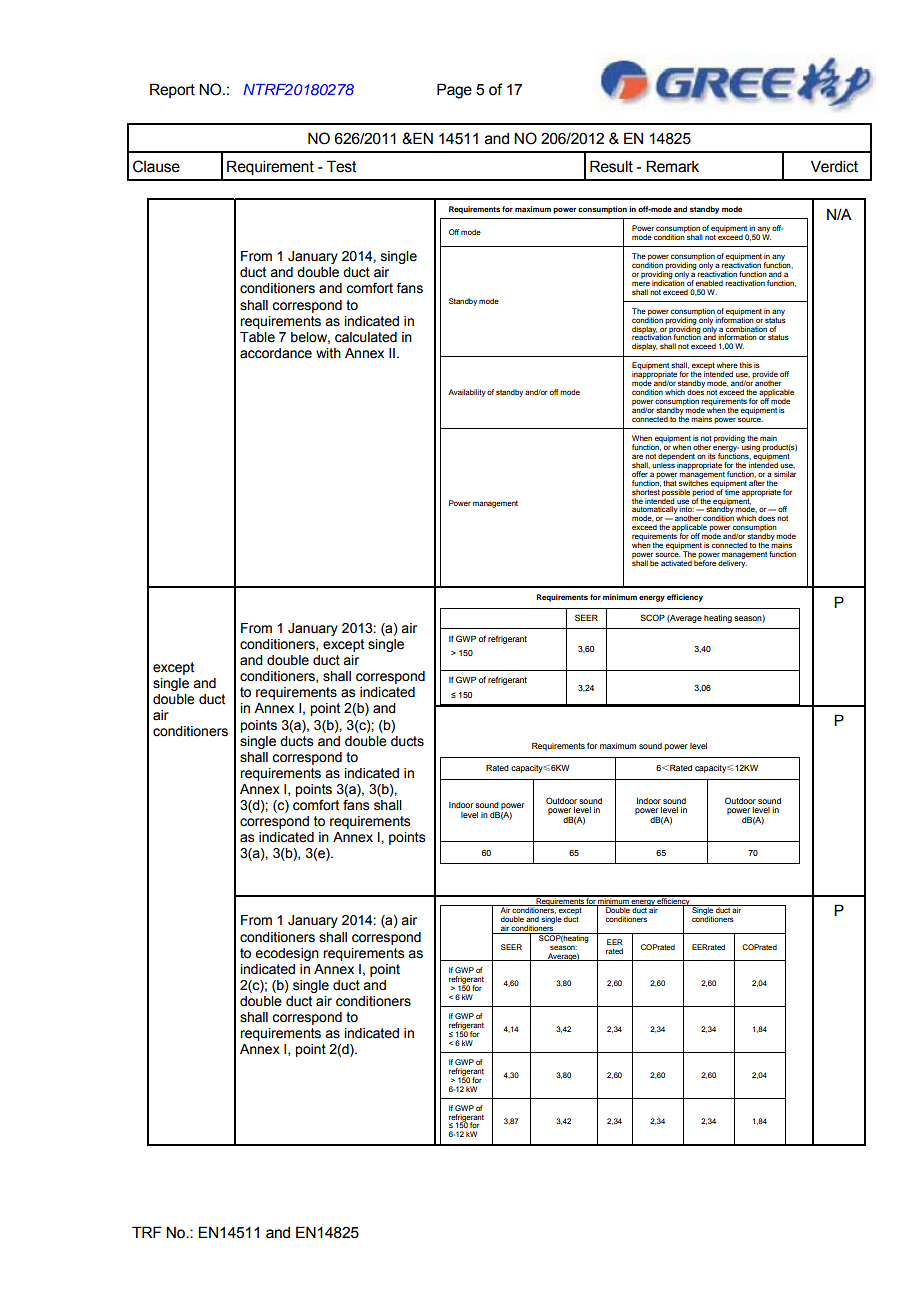 This image has height=1308, width=924. Describe the element at coordinates (257, 337) in the image. I see `Table` at that location.
